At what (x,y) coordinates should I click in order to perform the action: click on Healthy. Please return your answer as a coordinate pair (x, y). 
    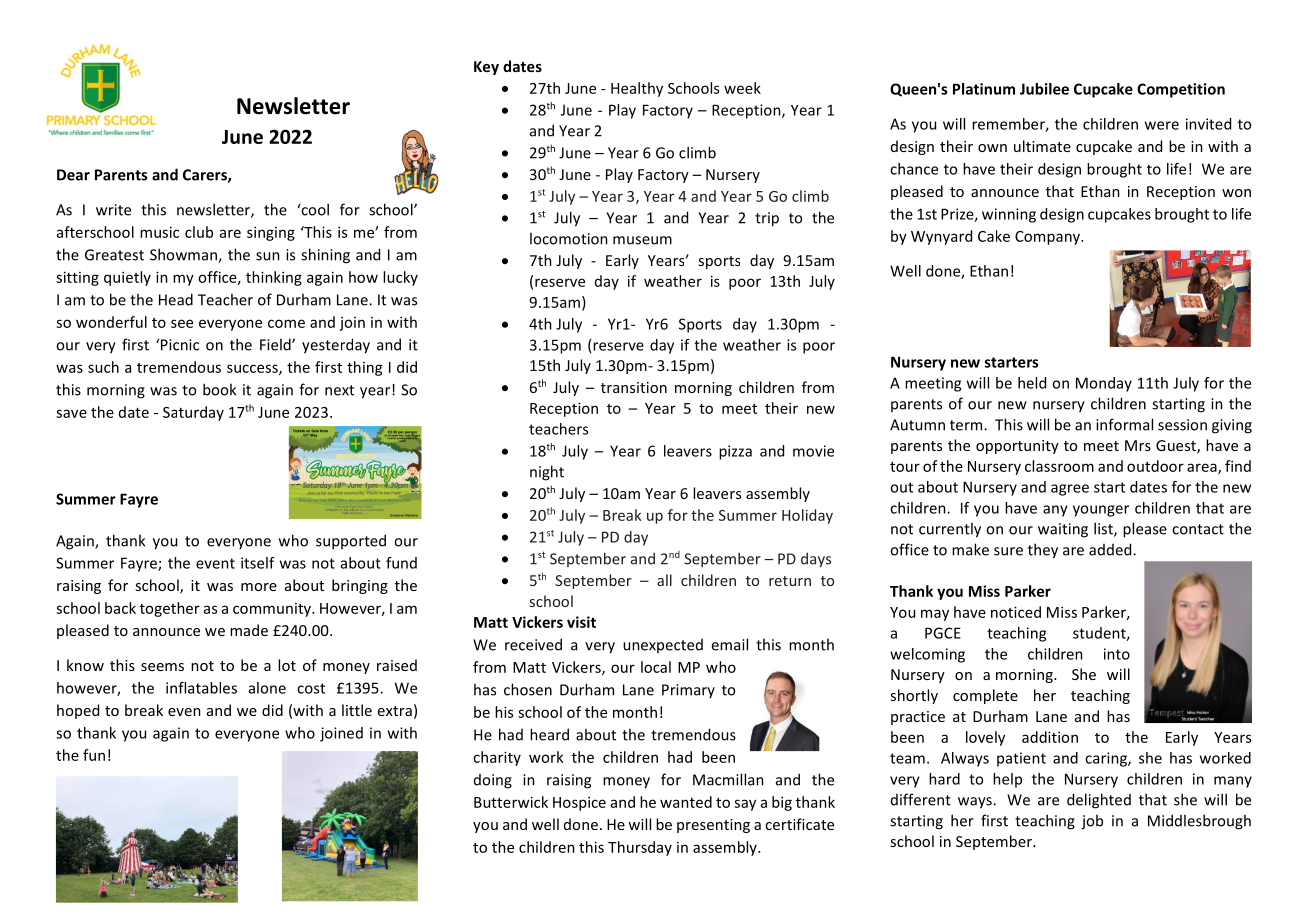
    Looking at the image, I should click on (637, 89).
